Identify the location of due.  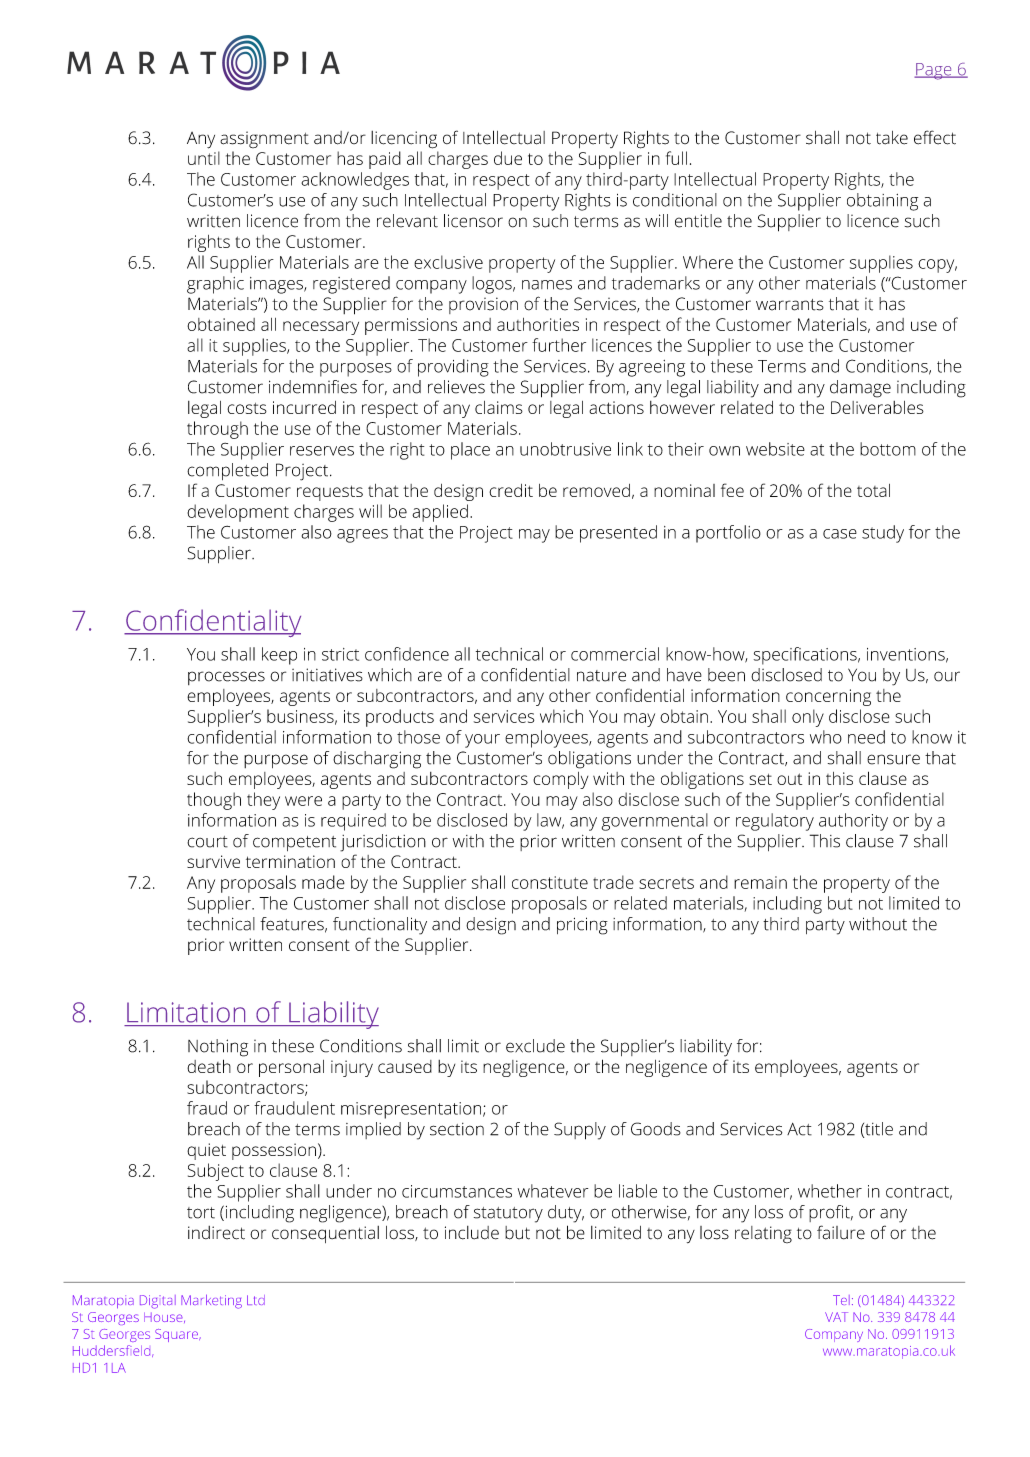
(508, 158).
